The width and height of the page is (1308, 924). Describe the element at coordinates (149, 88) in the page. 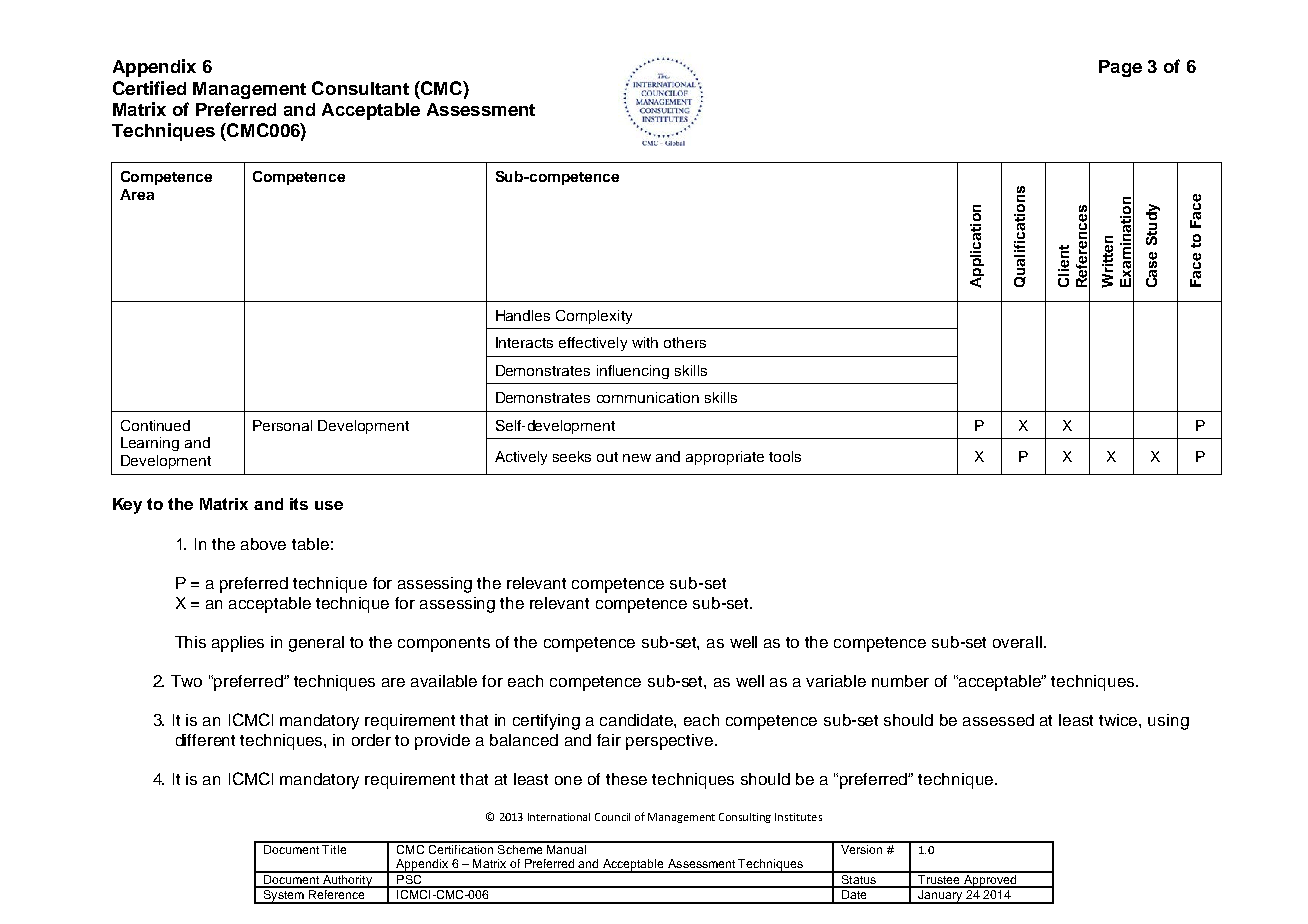

I see `Certified` at that location.
